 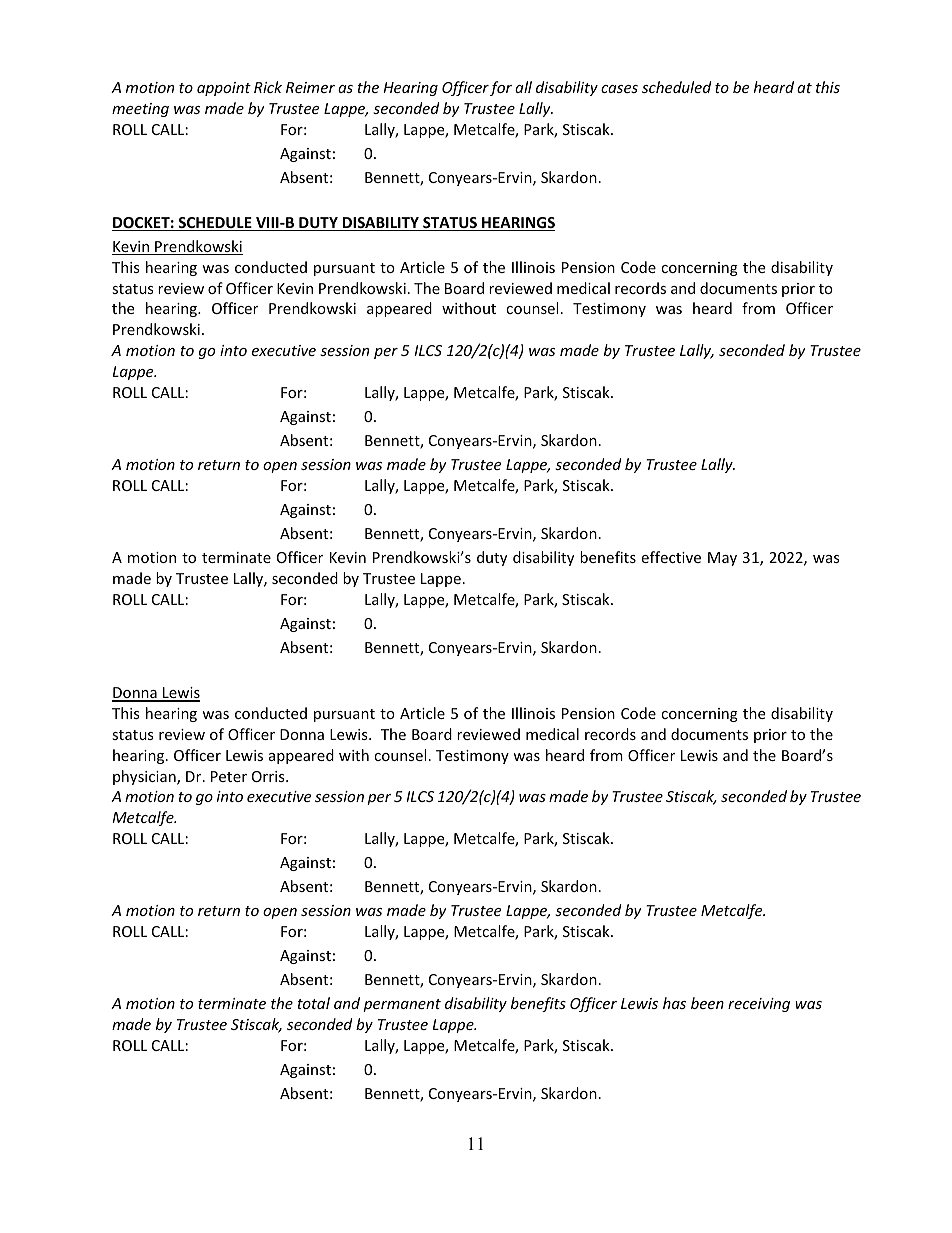 What do you see at coordinates (674, 1003) in the screenshot?
I see `has` at bounding box center [674, 1003].
